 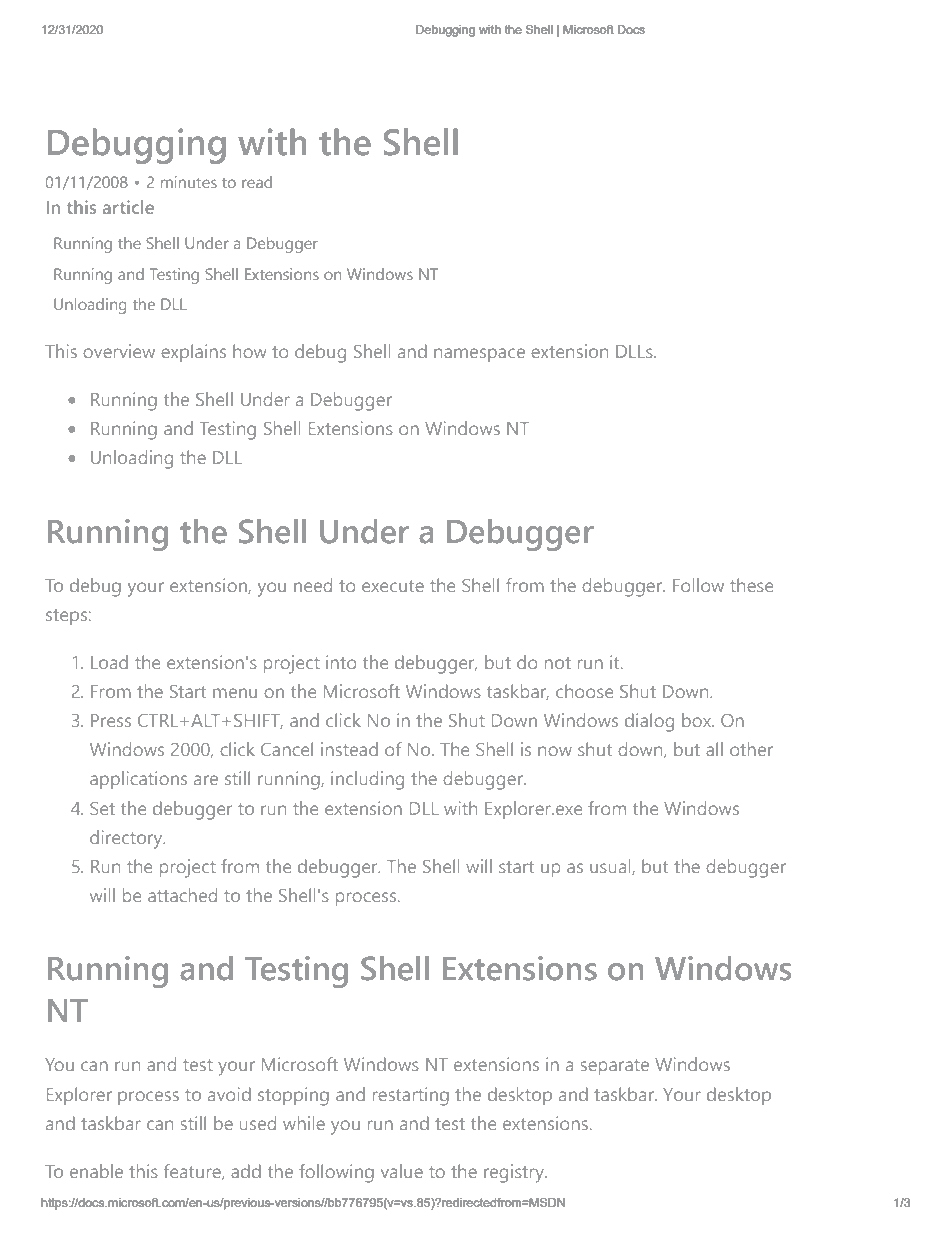 What do you see at coordinates (367, 780) in the page?
I see `including` at bounding box center [367, 780].
